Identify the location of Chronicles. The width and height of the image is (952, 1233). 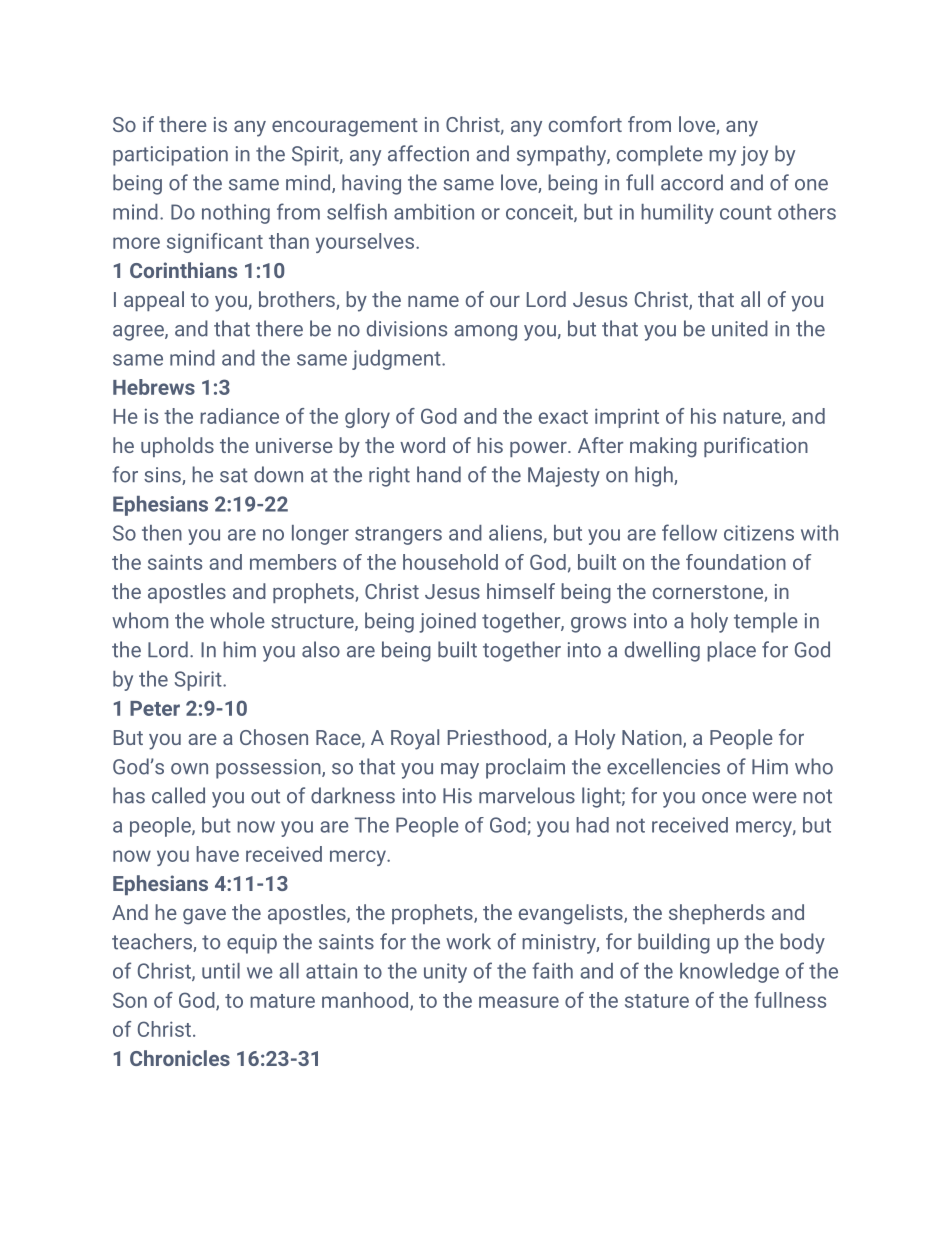
(180, 1058).
